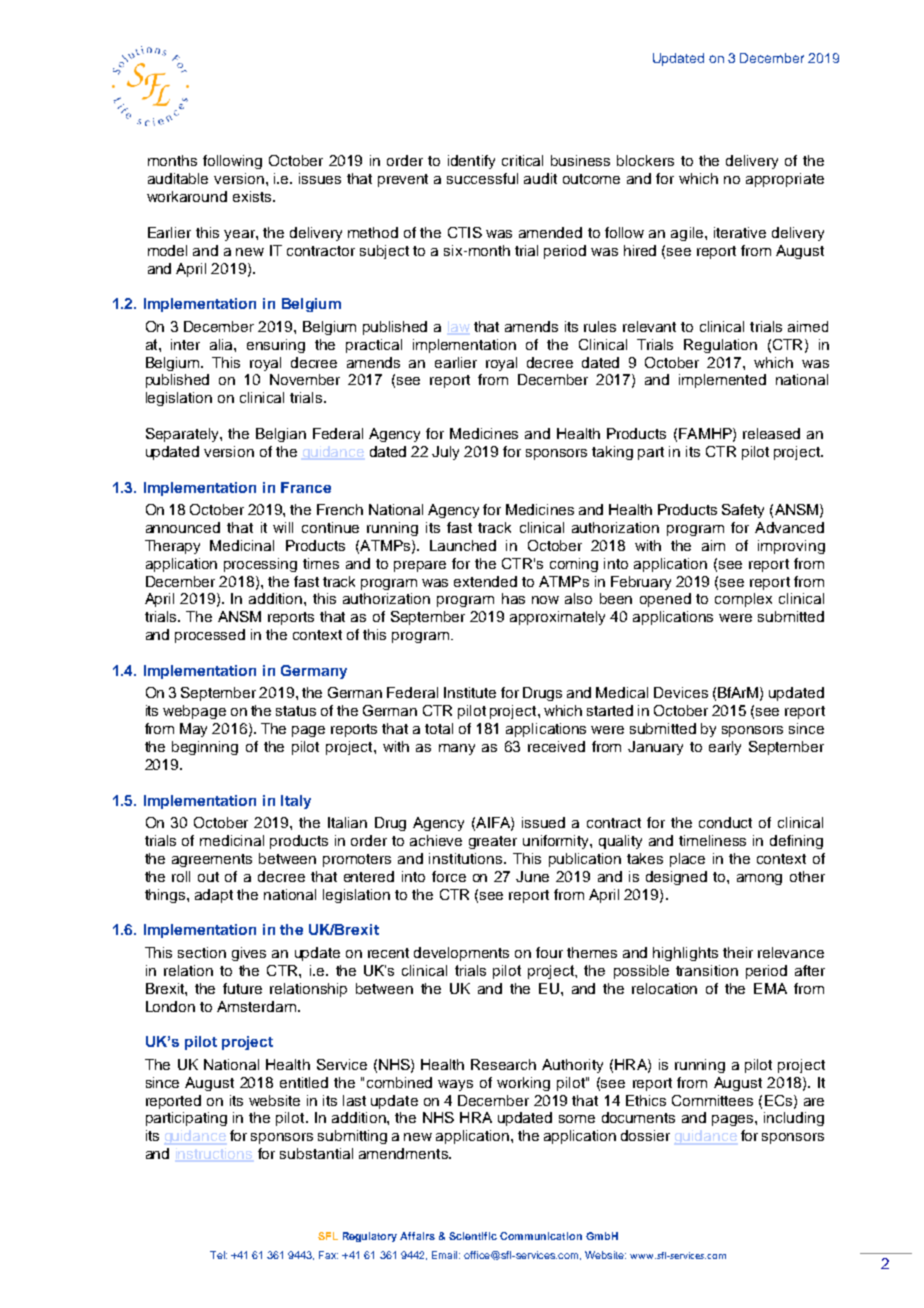 This image has width=924, height=1308. I want to click on gives, so click(249, 954).
